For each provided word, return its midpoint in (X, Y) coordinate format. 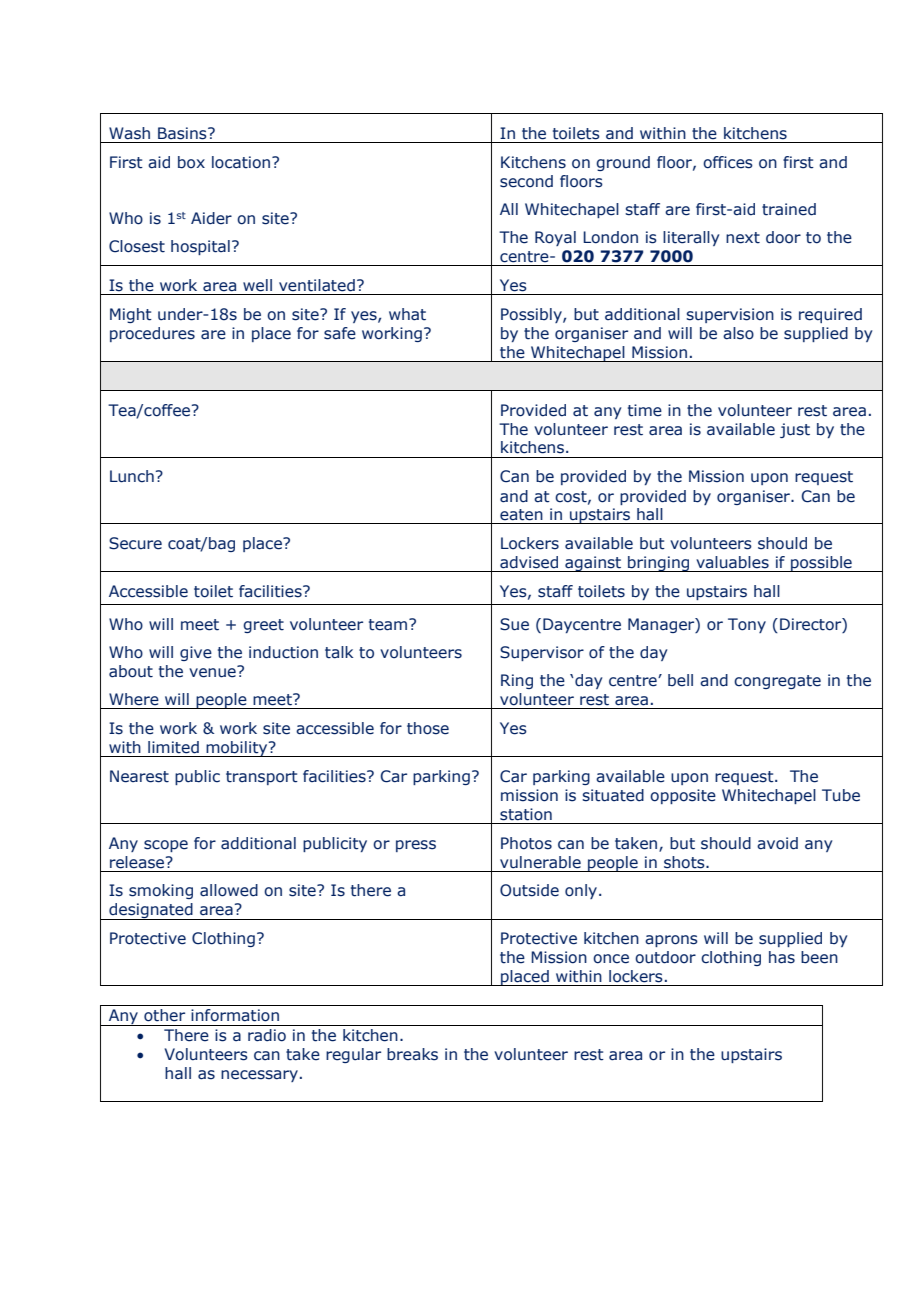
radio (267, 1035)
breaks (412, 1054)
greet (263, 626)
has (782, 957)
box (191, 162)
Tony (747, 625)
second (526, 181)
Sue (514, 624)
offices (728, 162)
